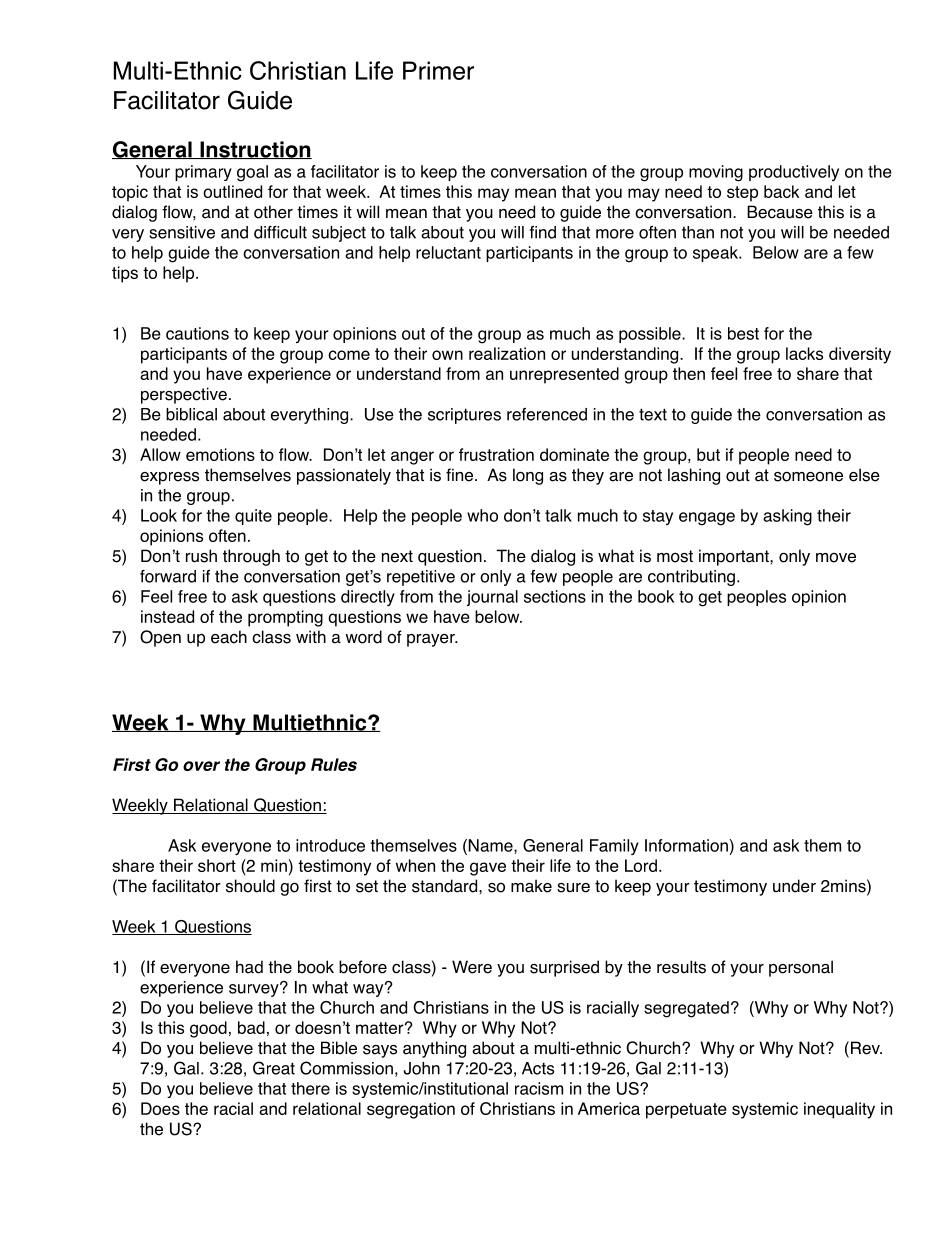  Describe the element at coordinates (839, 1110) in the page. I see `inequality` at that location.
